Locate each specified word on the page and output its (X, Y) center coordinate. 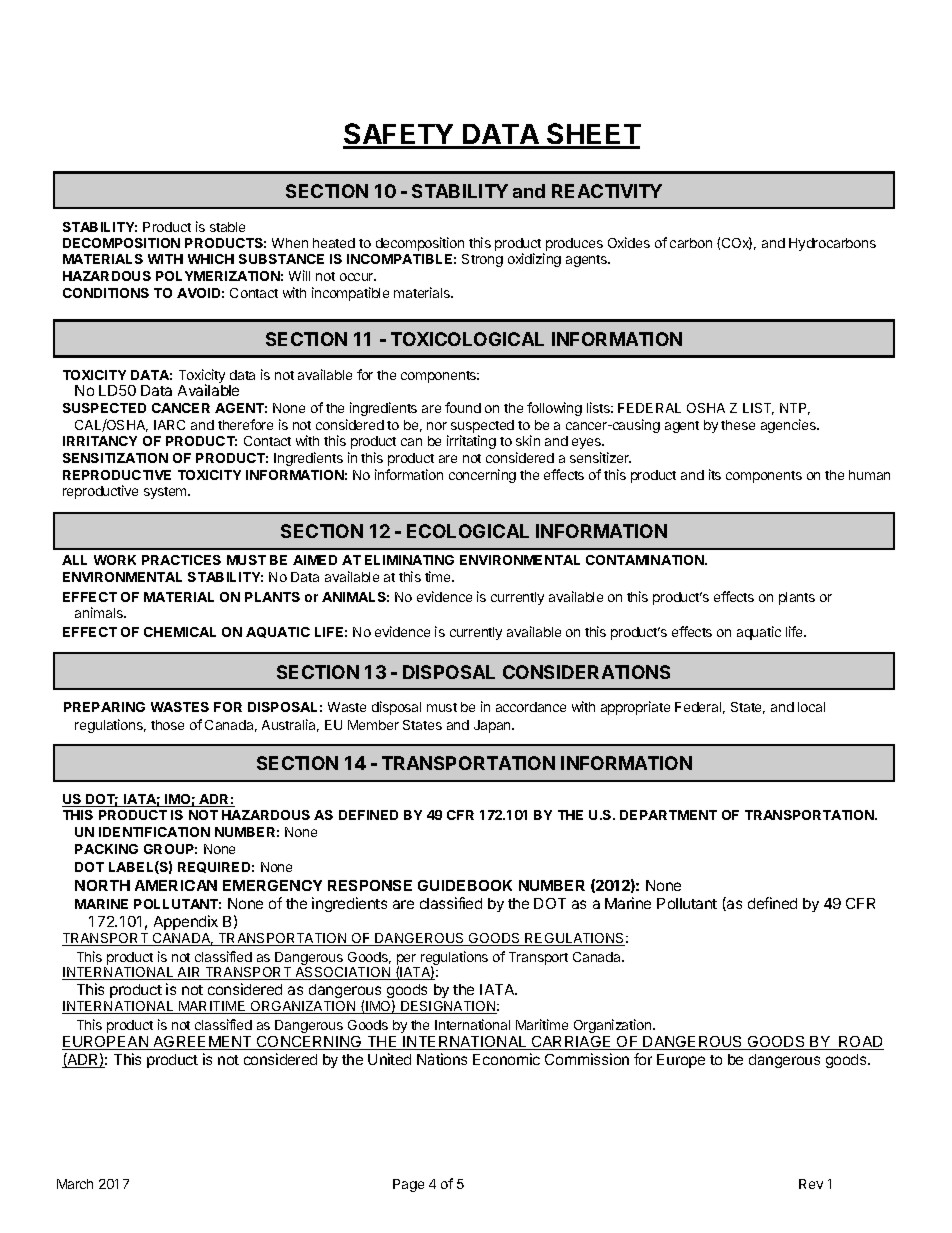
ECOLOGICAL (468, 531)
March (75, 1184)
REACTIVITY (607, 191)
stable (227, 227)
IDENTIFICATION (154, 832)
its (715, 474)
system (166, 493)
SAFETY (399, 135)
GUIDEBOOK (465, 885)
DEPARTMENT (668, 815)
